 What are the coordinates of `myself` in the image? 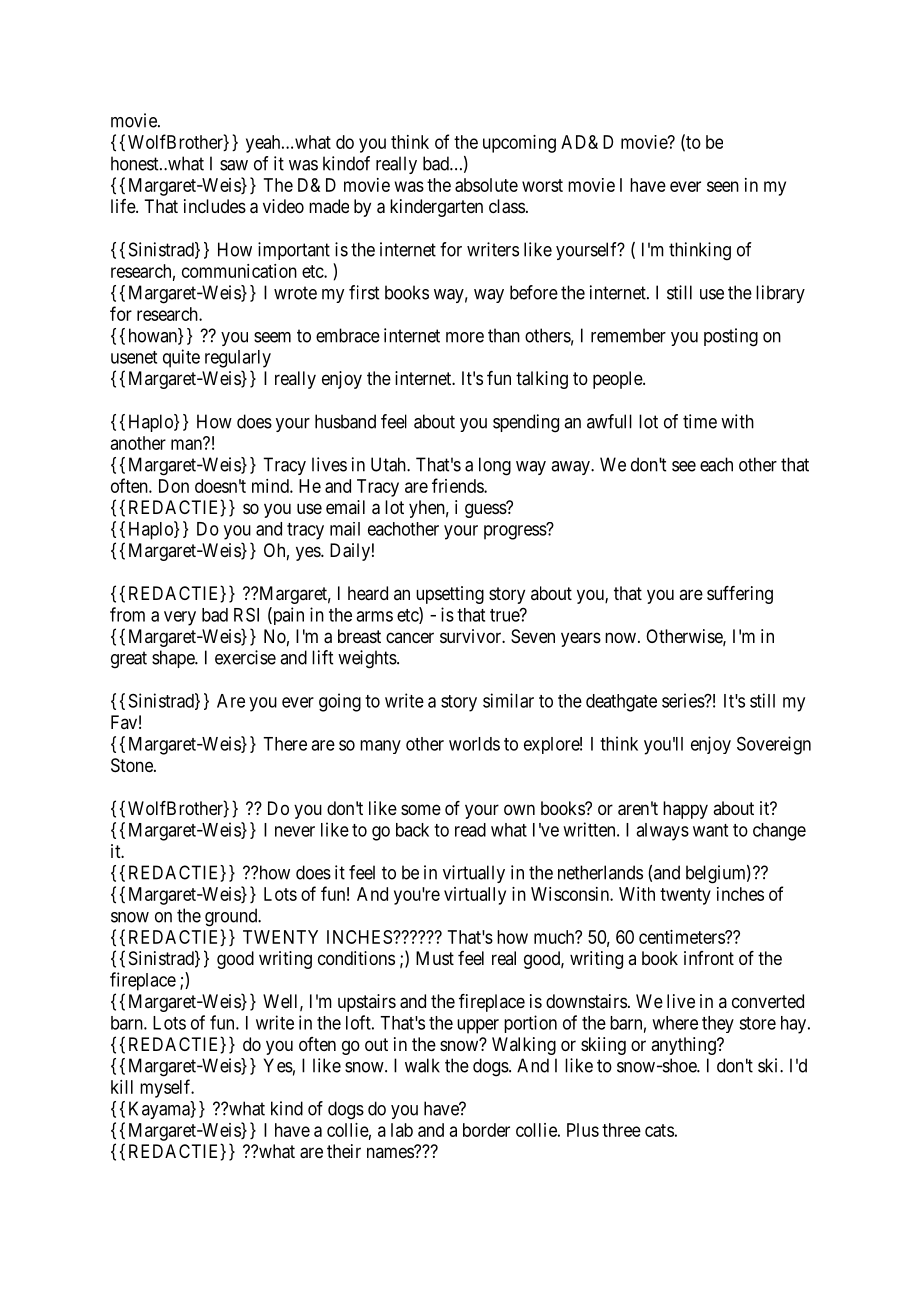 It's located at (167, 1088).
